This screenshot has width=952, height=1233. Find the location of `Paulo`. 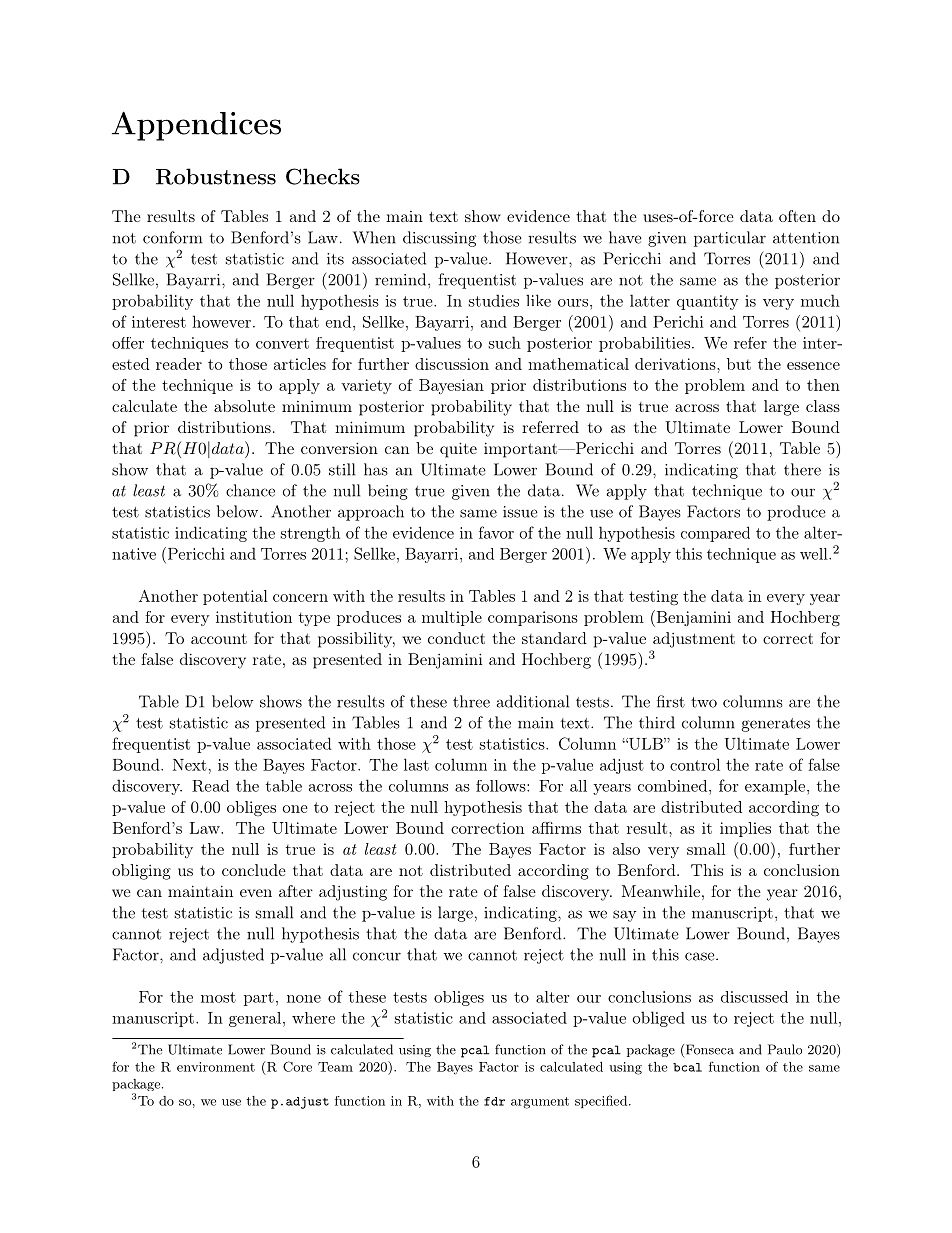

Paulo is located at coordinates (785, 1049).
